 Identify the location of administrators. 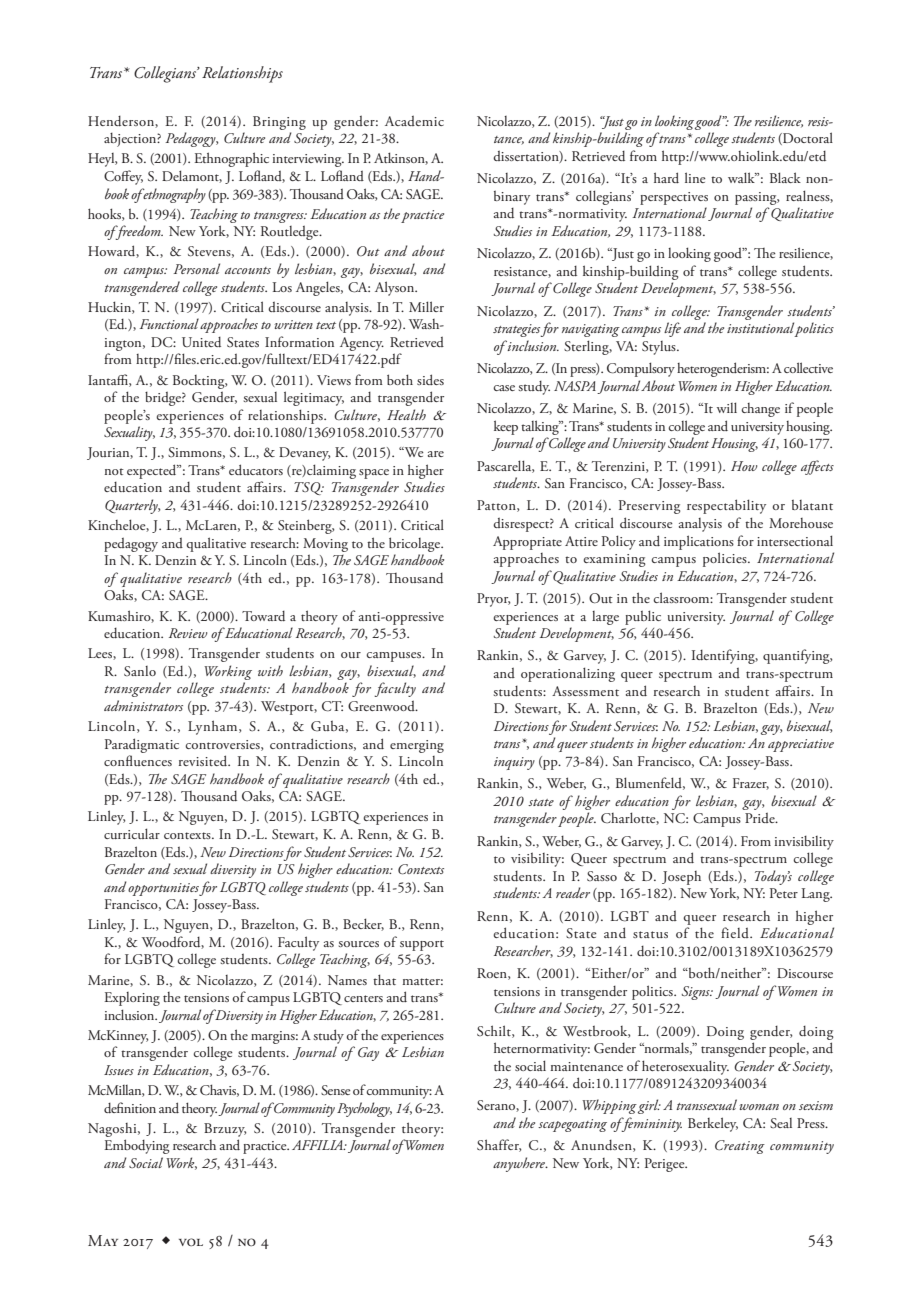
(143, 705).
